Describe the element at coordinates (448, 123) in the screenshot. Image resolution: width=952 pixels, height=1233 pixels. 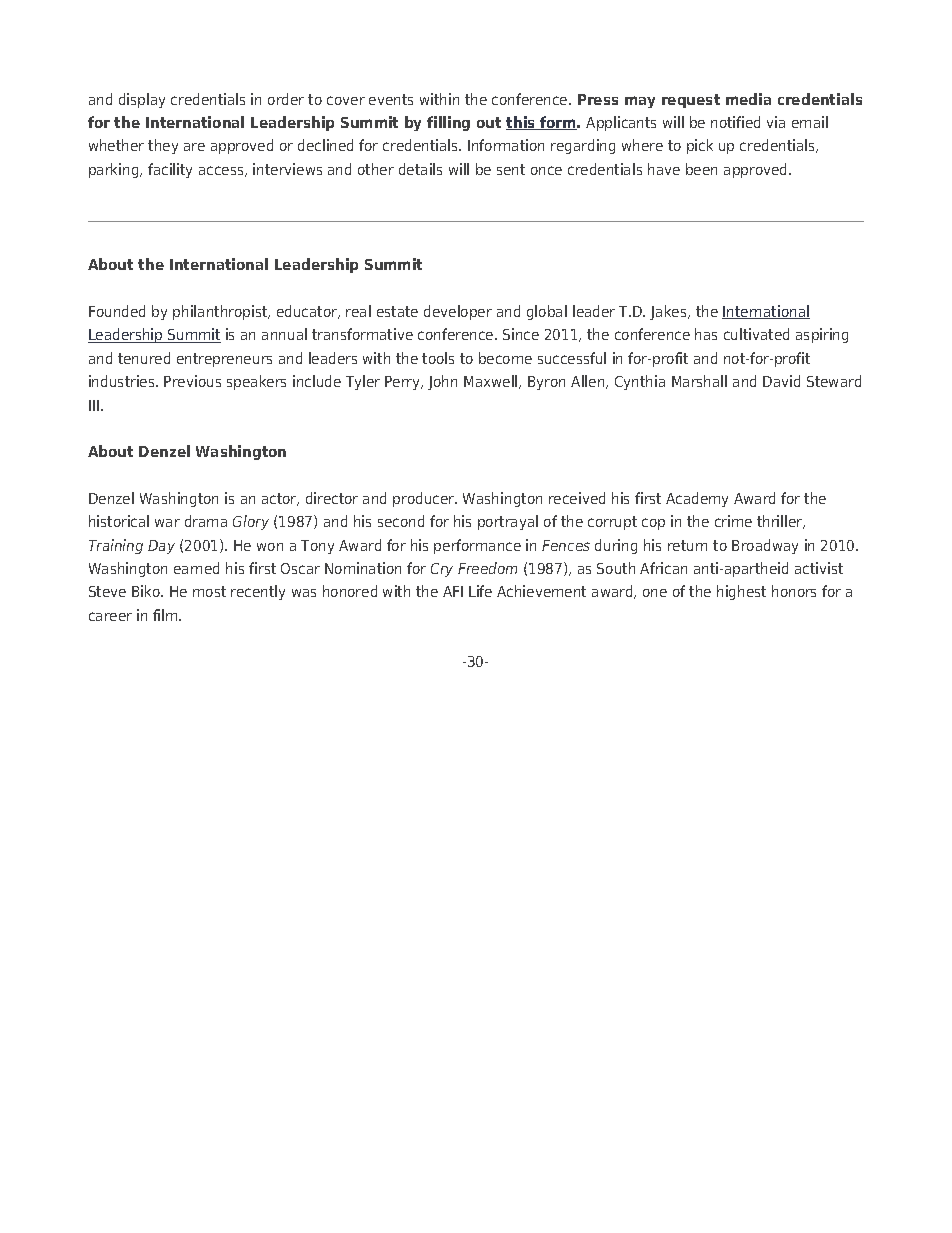
I see `filling` at that location.
